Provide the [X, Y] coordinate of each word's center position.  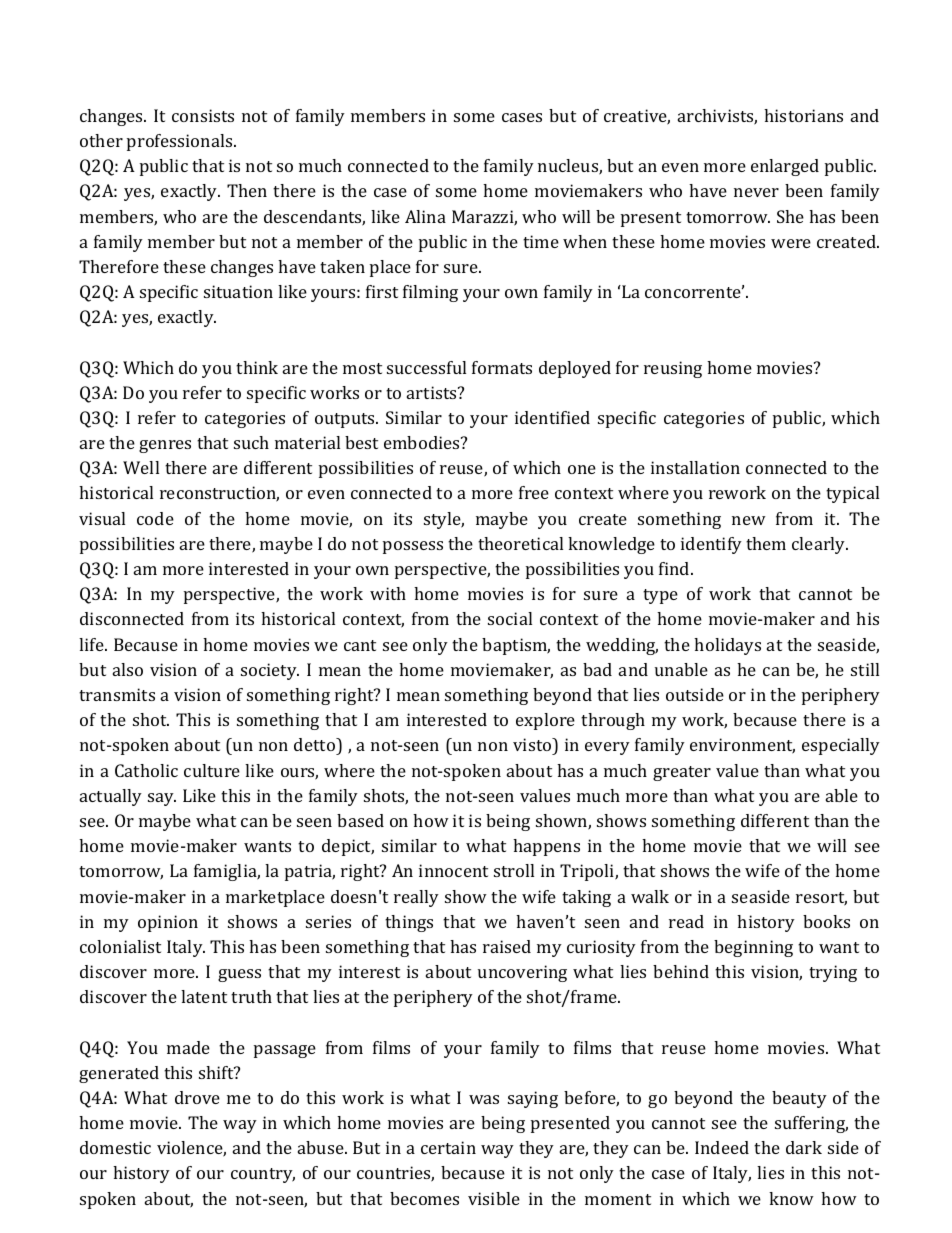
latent [204, 996]
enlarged [785, 167]
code [155, 518]
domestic [115, 1147]
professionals [181, 142]
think [257, 367]
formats [502, 367]
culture [212, 770]
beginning [753, 948]
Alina [425, 216]
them [766, 543]
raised [507, 946]
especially [841, 746]
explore [545, 721]
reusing [673, 369]
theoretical [520, 543]
